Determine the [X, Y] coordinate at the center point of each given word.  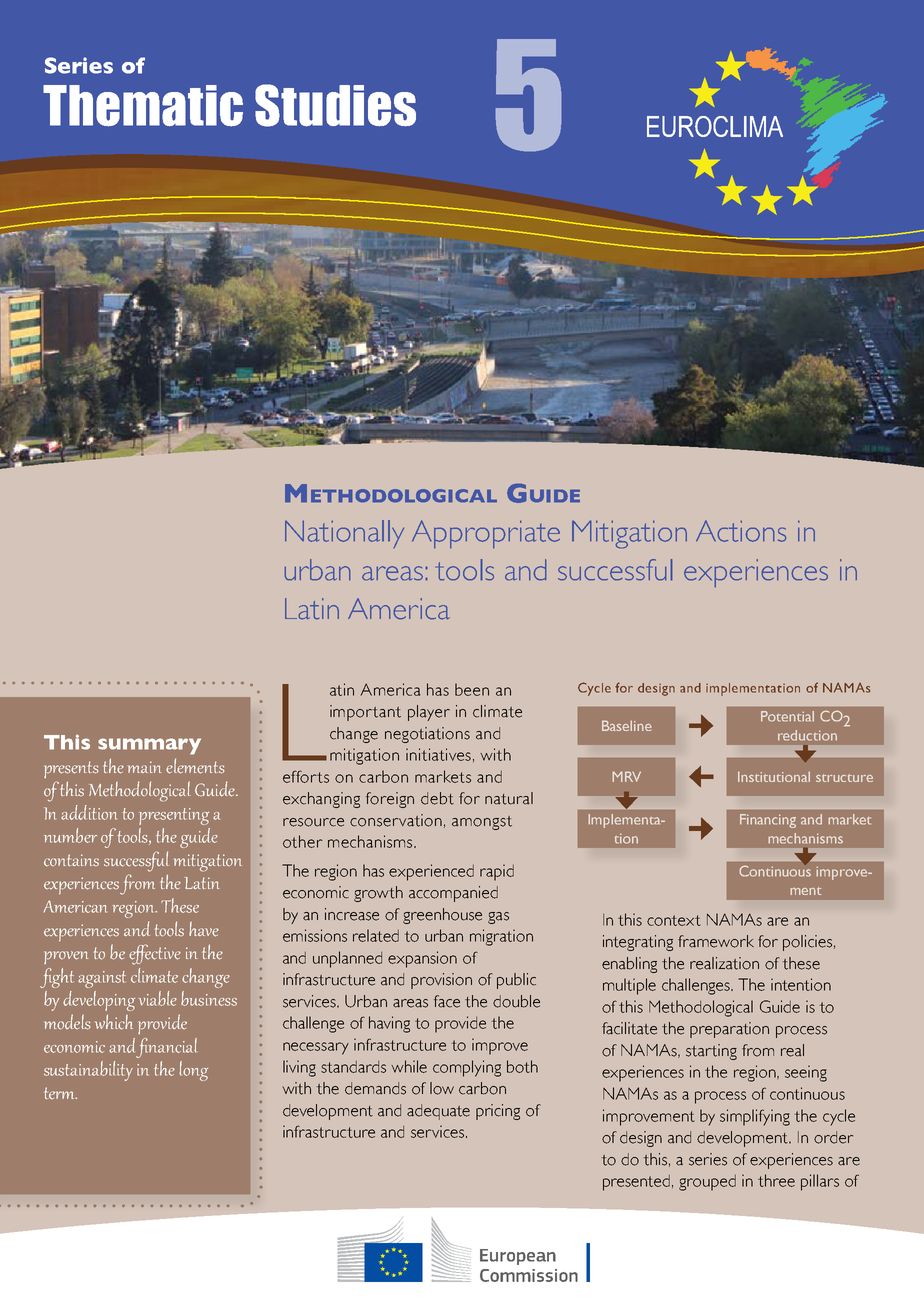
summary [149, 746]
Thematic [143, 106]
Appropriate [486, 534]
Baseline [626, 725]
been [472, 689]
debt [437, 798]
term [61, 1093]
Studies [335, 105]
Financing [768, 821]
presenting [174, 816]
